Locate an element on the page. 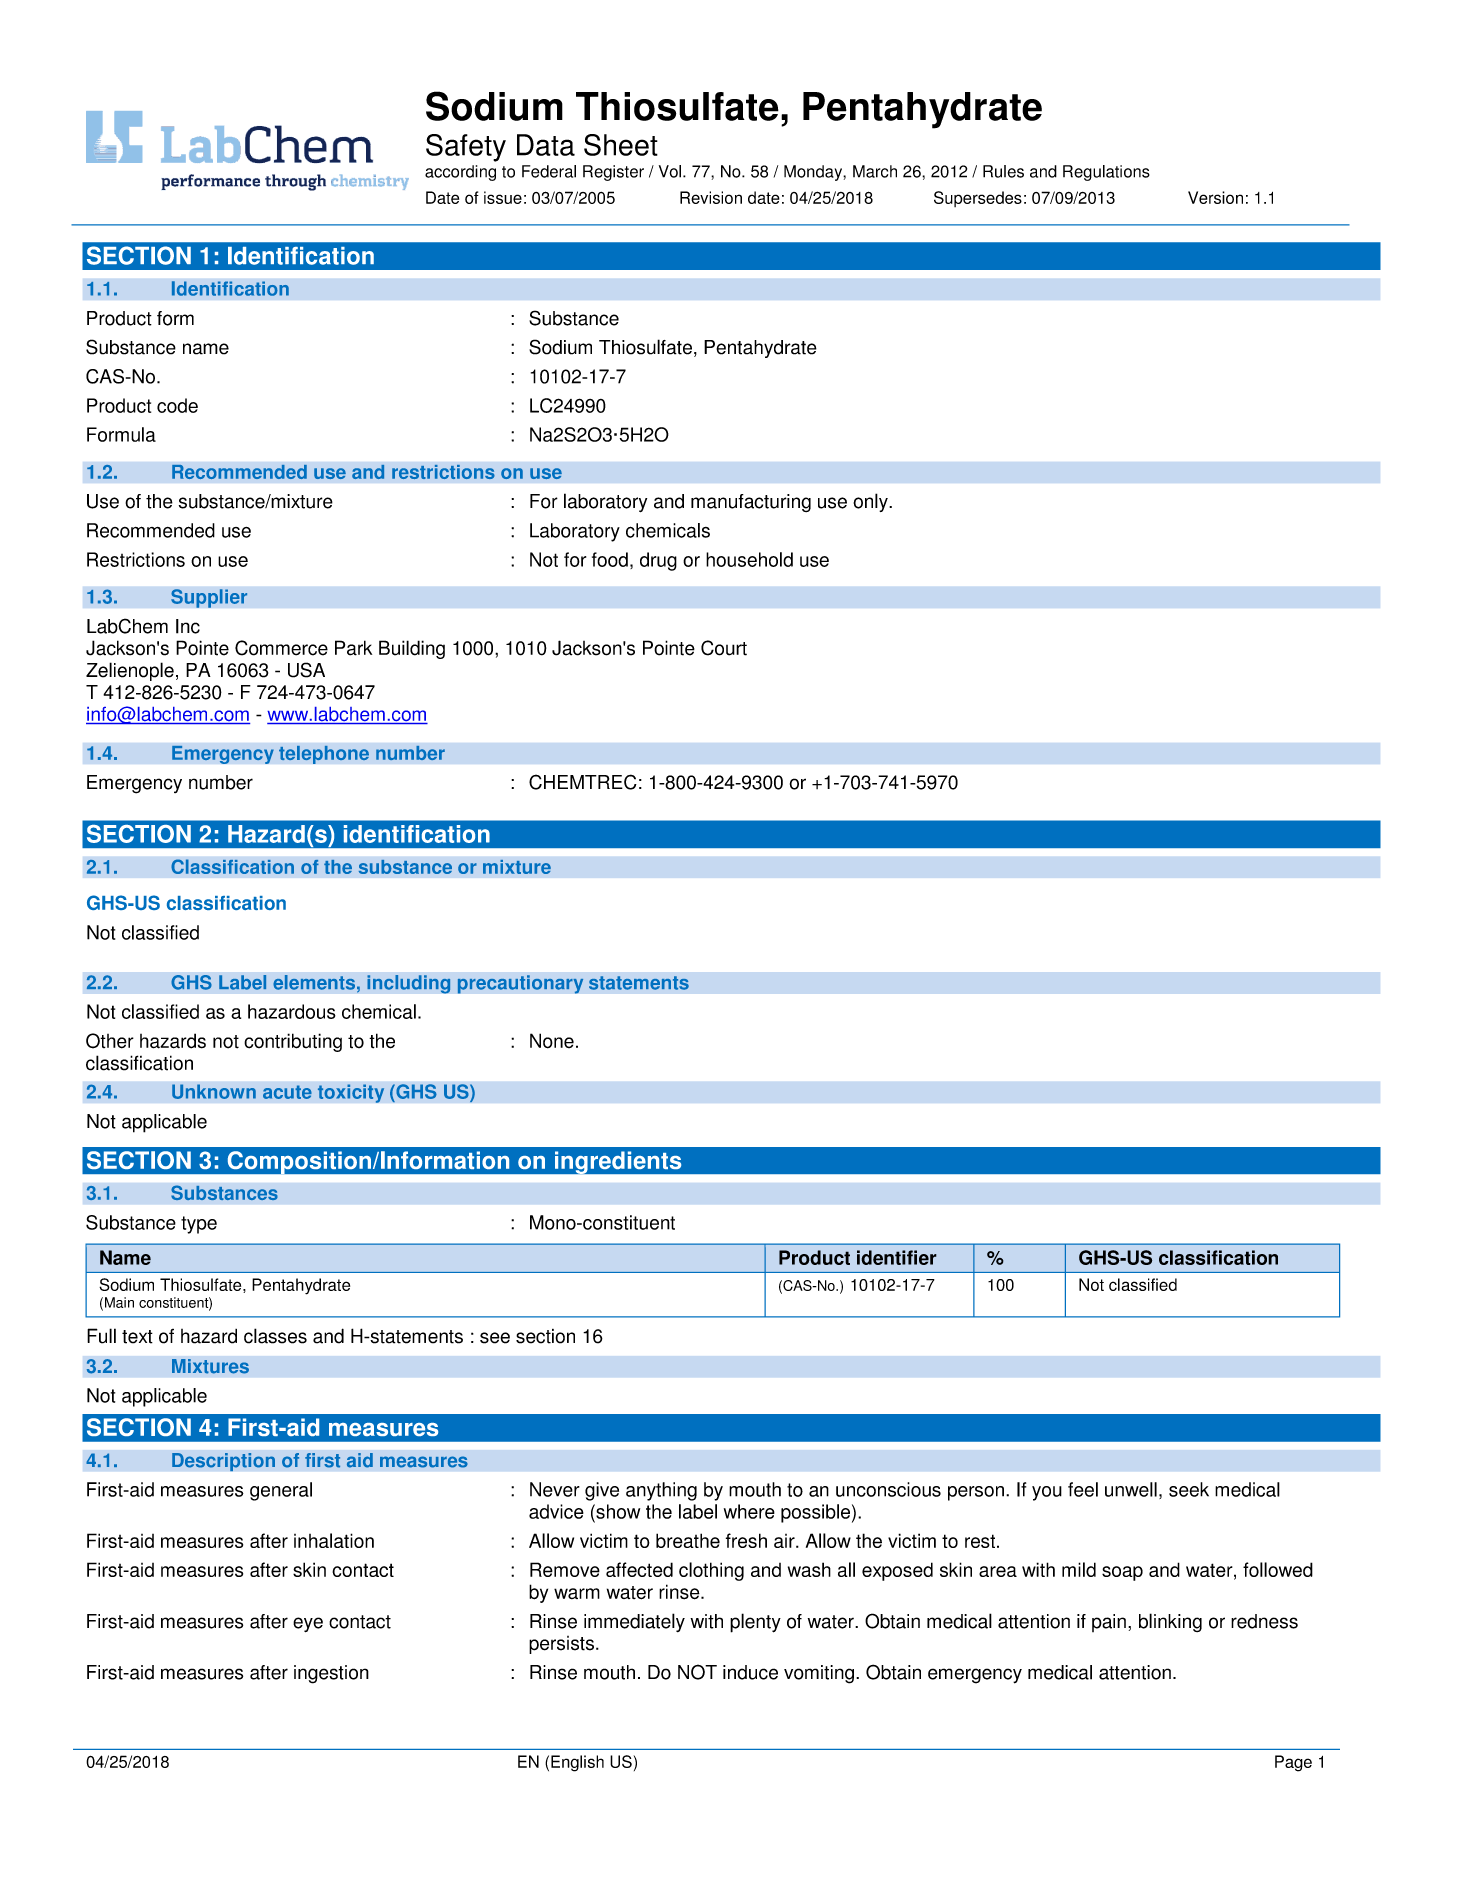 The height and width of the image is (1893, 1463). identifier is located at coordinates (897, 1257).
